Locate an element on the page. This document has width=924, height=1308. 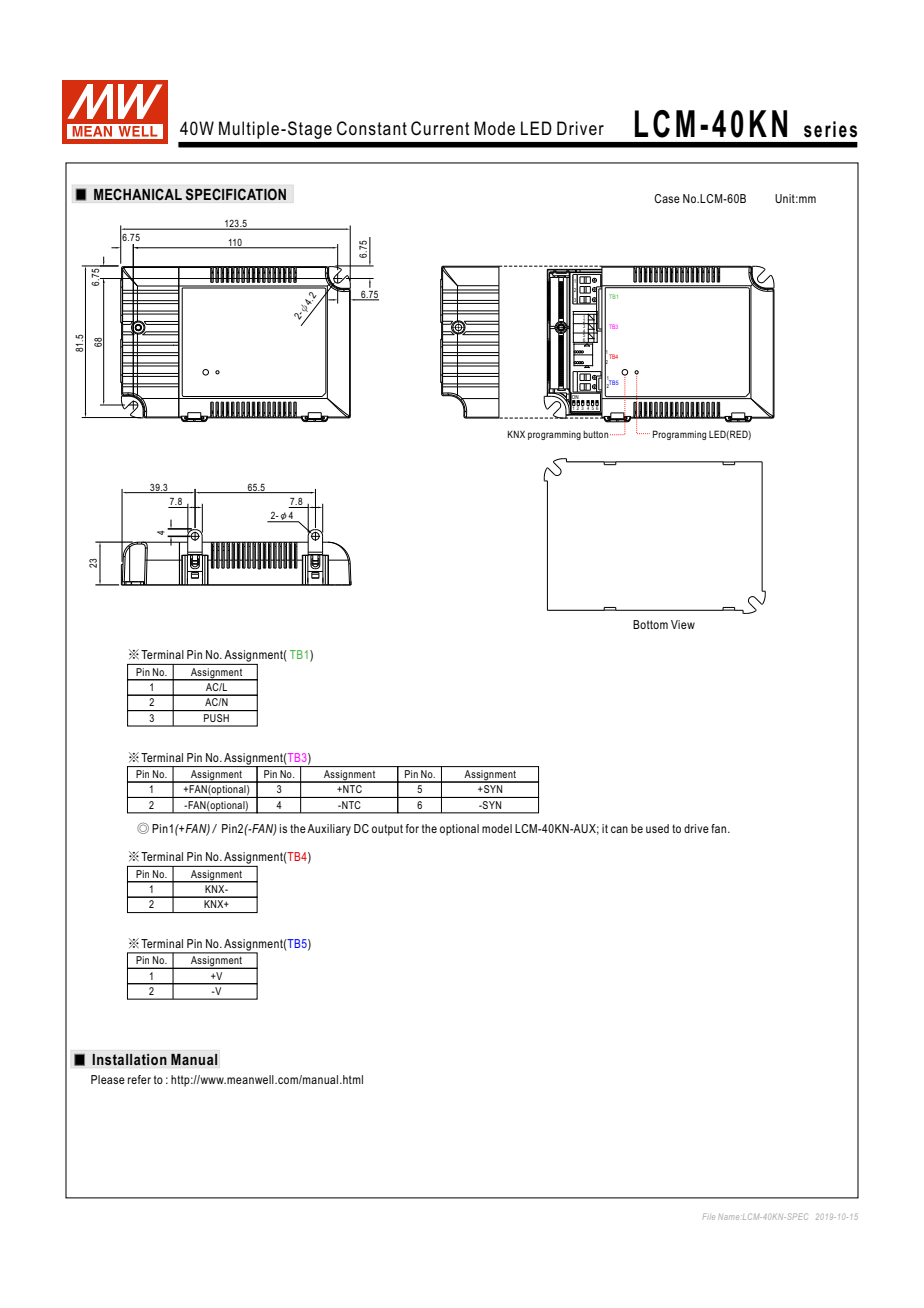
refer is located at coordinates (139, 1079).
